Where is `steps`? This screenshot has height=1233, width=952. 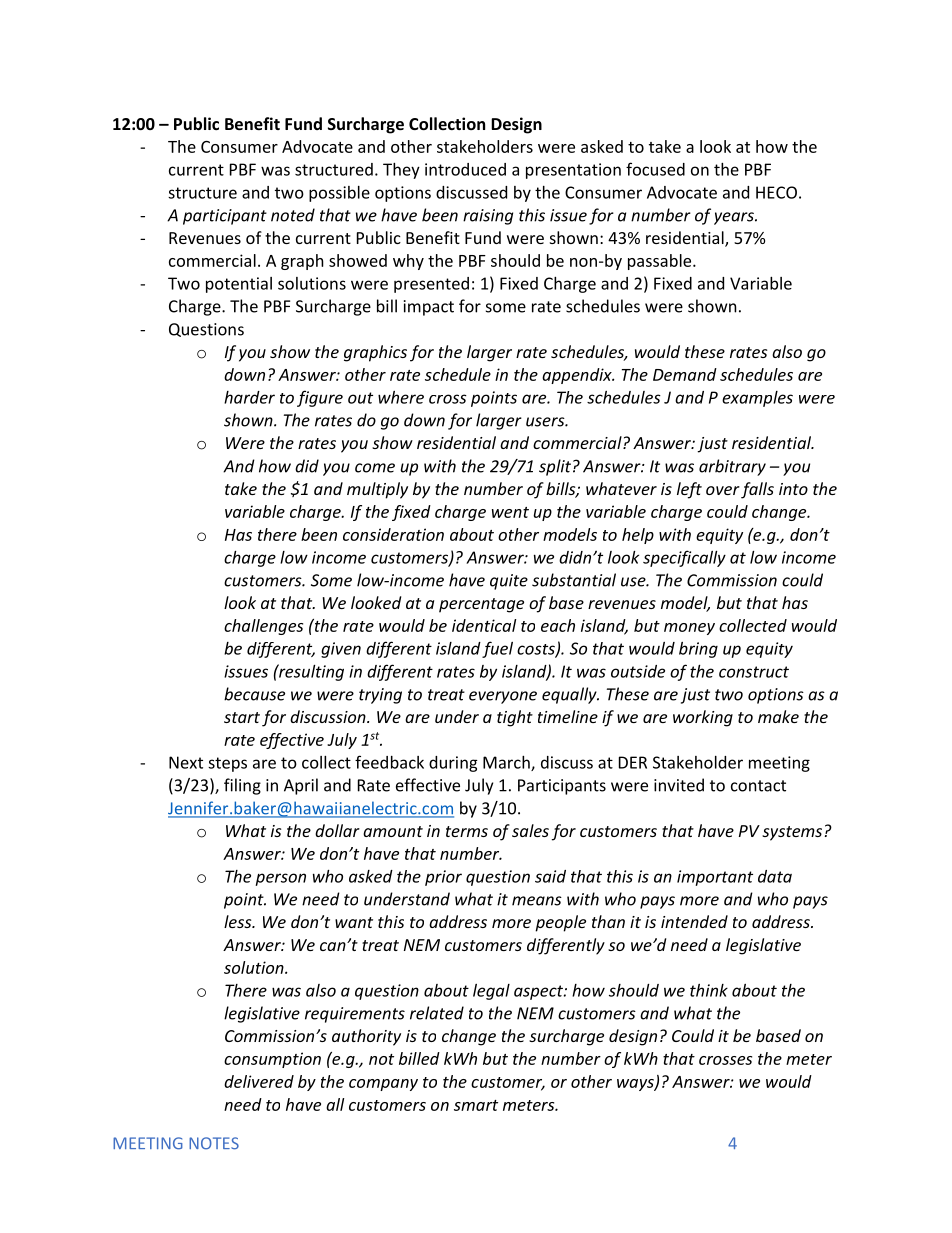
steps is located at coordinates (227, 764).
